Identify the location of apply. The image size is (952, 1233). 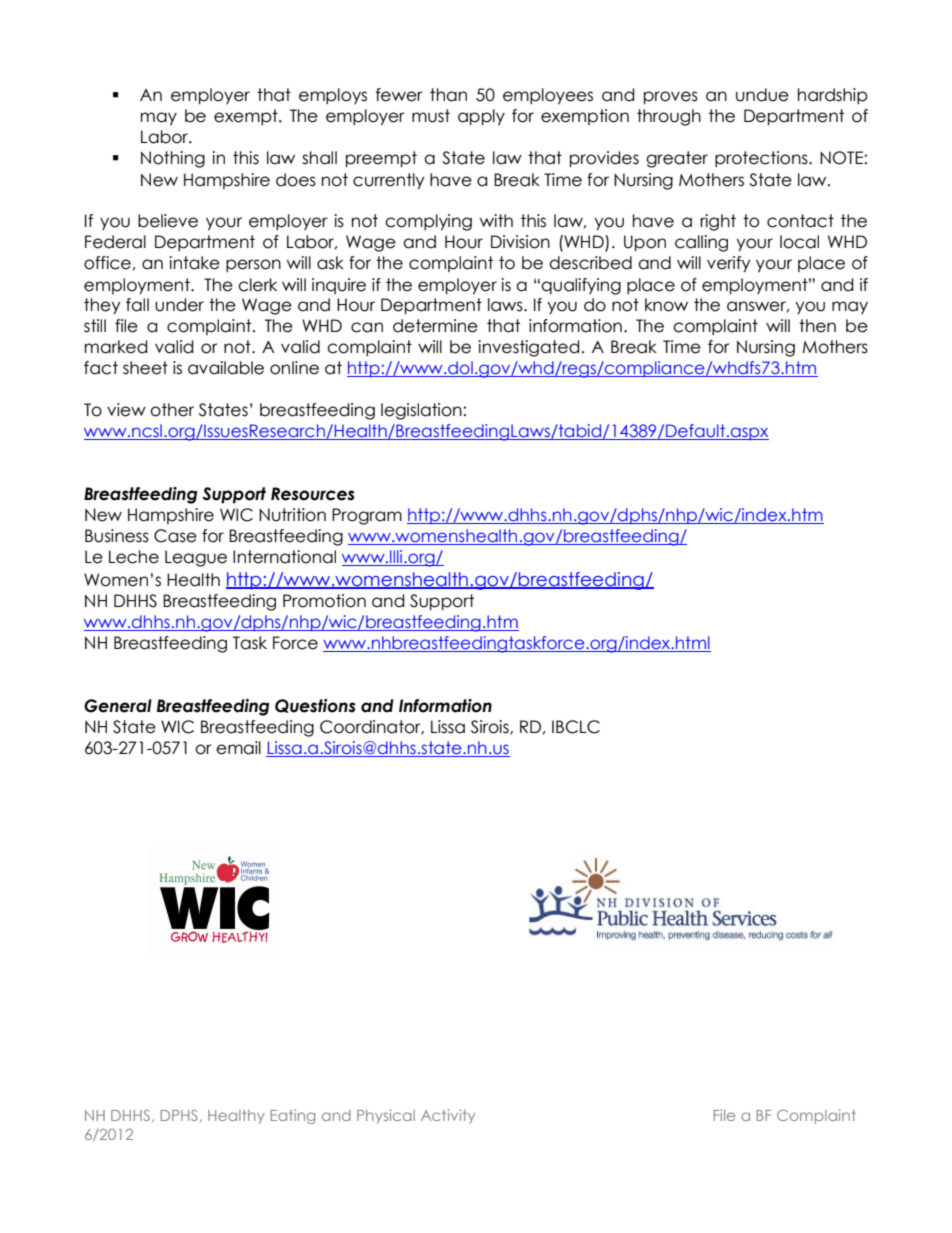
(481, 117).
